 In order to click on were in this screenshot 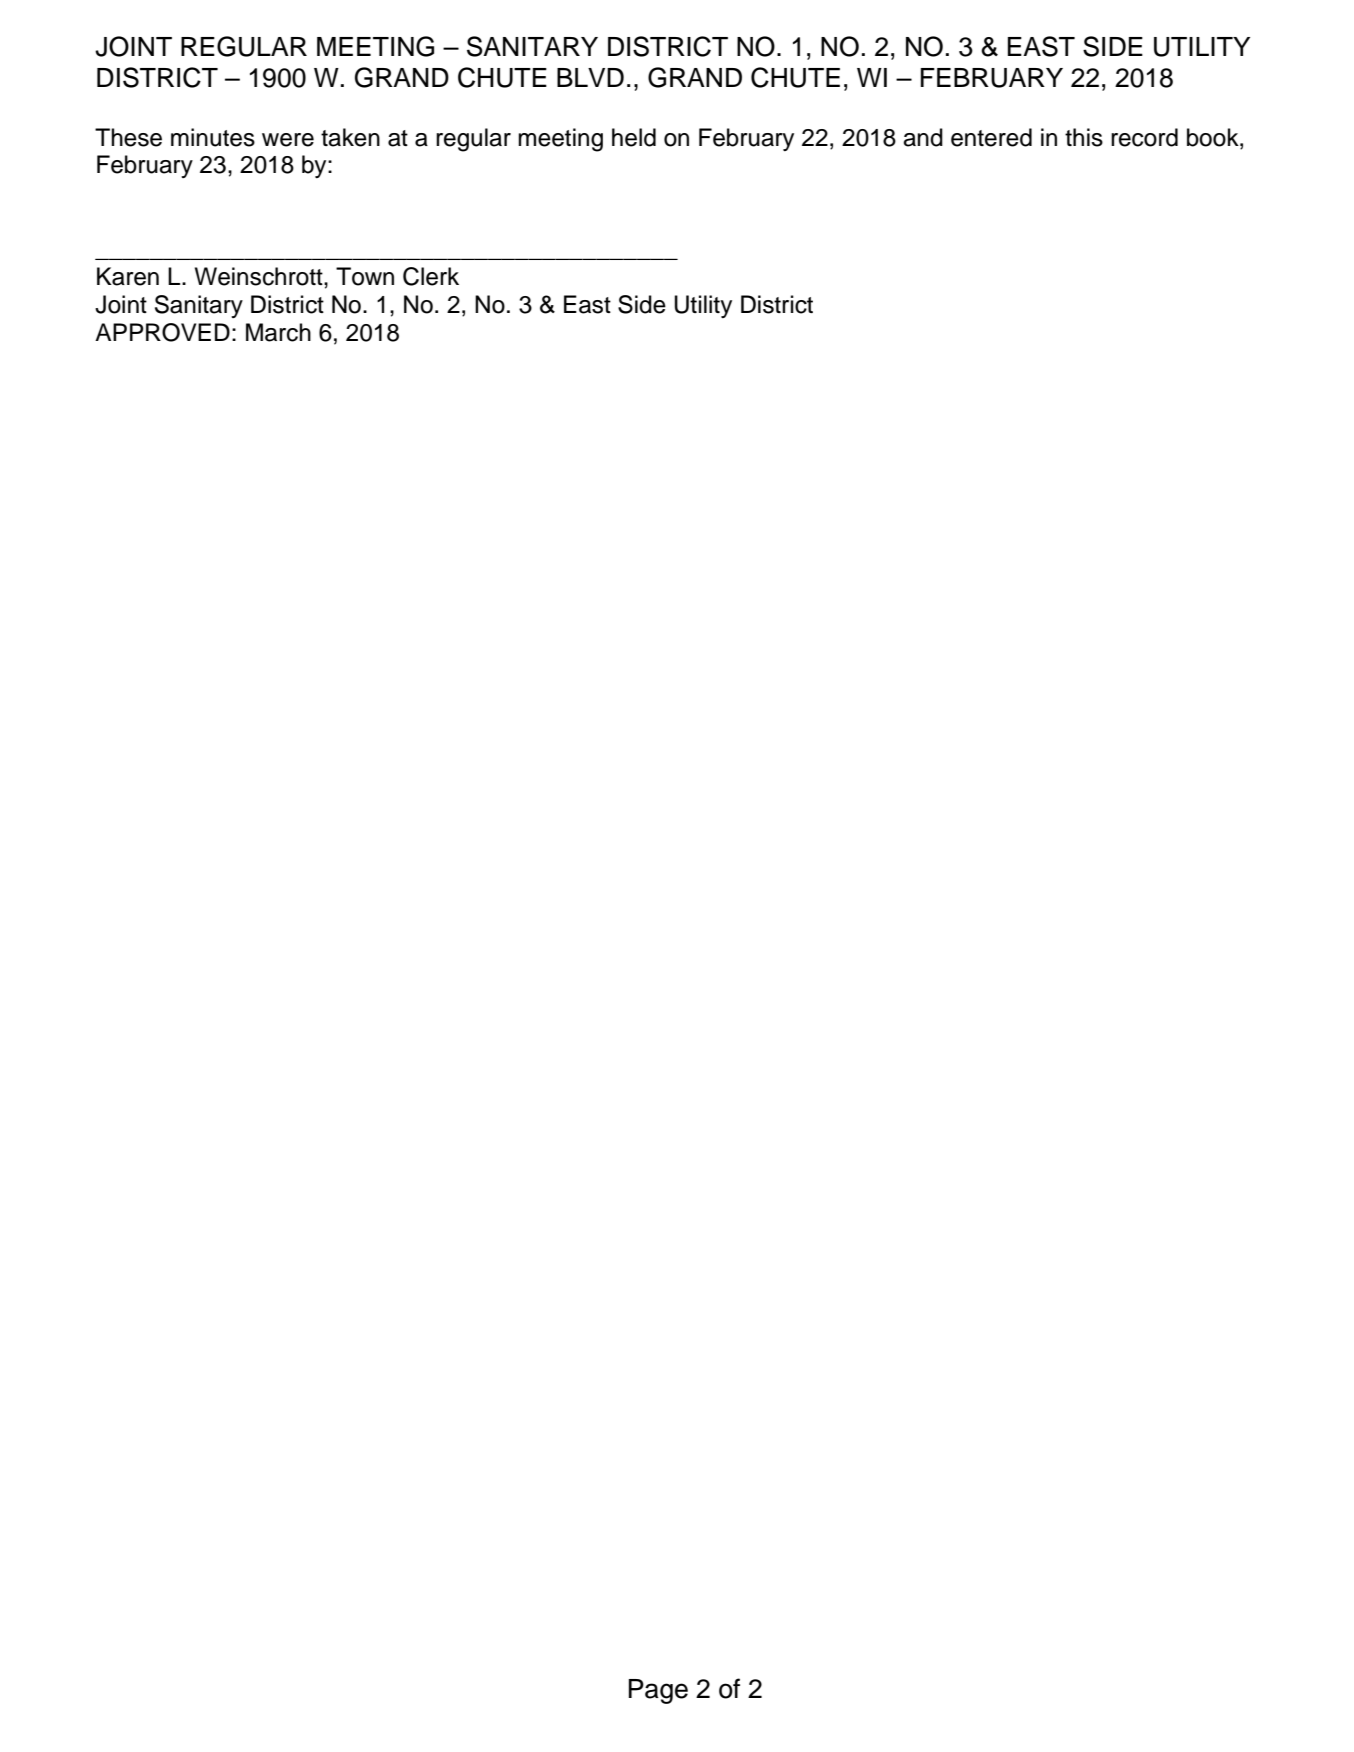, I will do `click(288, 140)`.
